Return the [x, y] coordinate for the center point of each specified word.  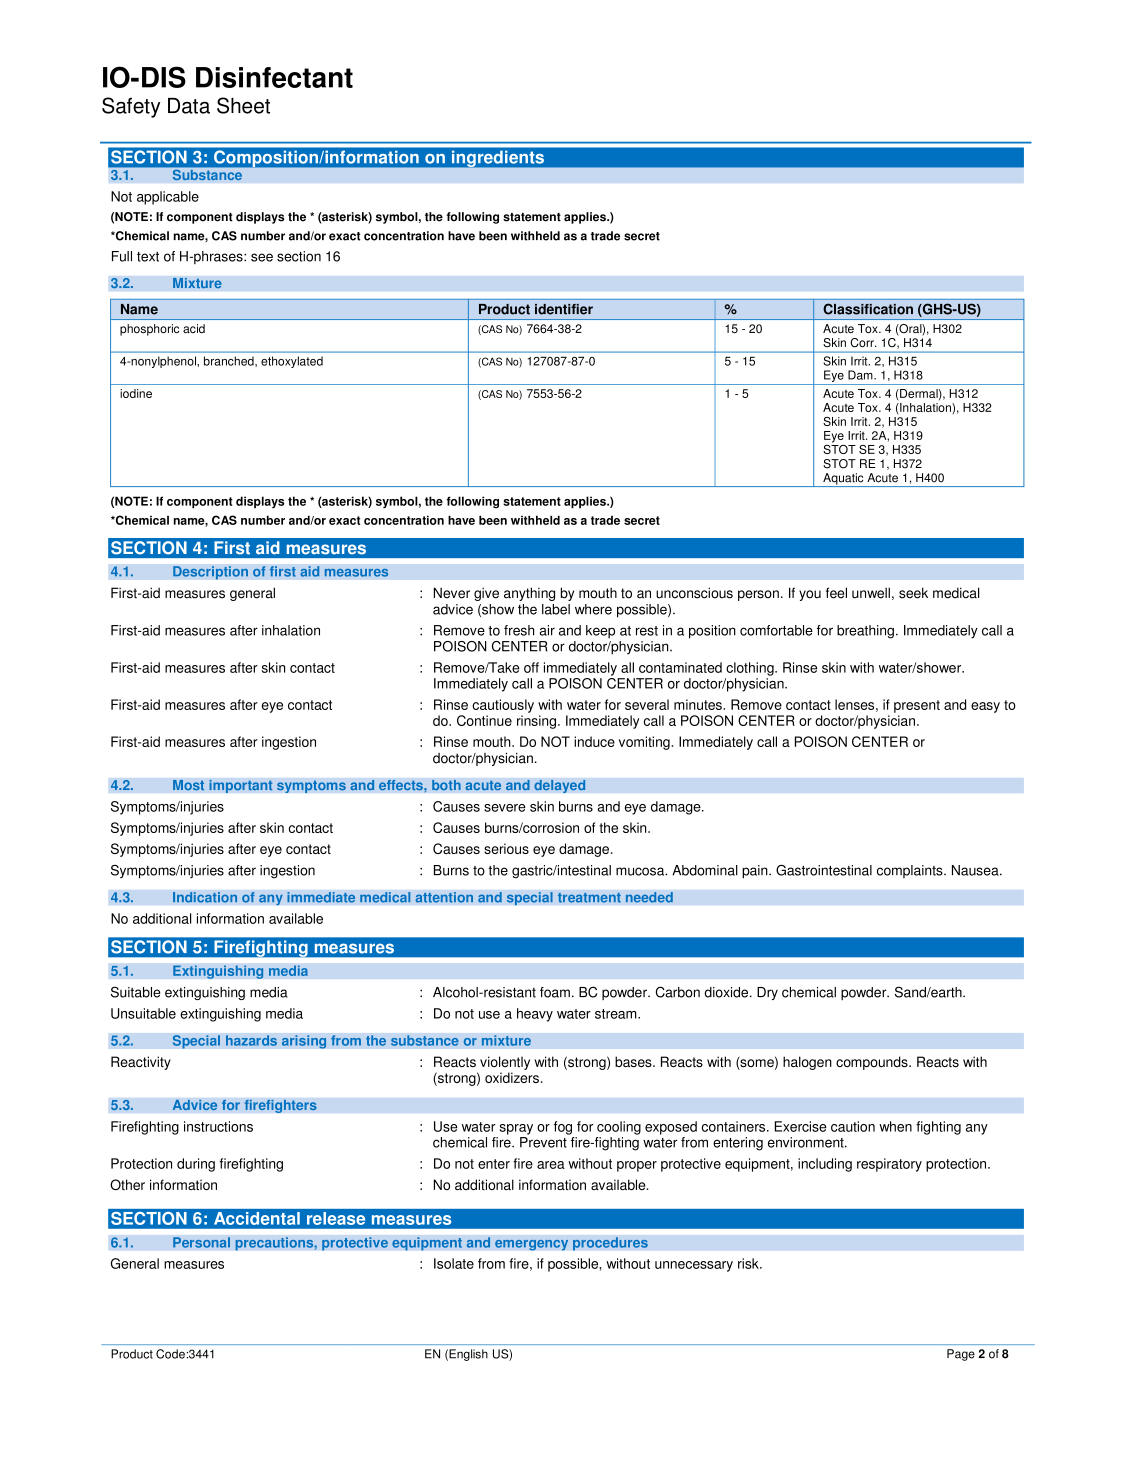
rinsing [536, 722]
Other [127, 1184]
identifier [564, 309]
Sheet [243, 105]
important [241, 786]
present [917, 706]
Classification [868, 309]
